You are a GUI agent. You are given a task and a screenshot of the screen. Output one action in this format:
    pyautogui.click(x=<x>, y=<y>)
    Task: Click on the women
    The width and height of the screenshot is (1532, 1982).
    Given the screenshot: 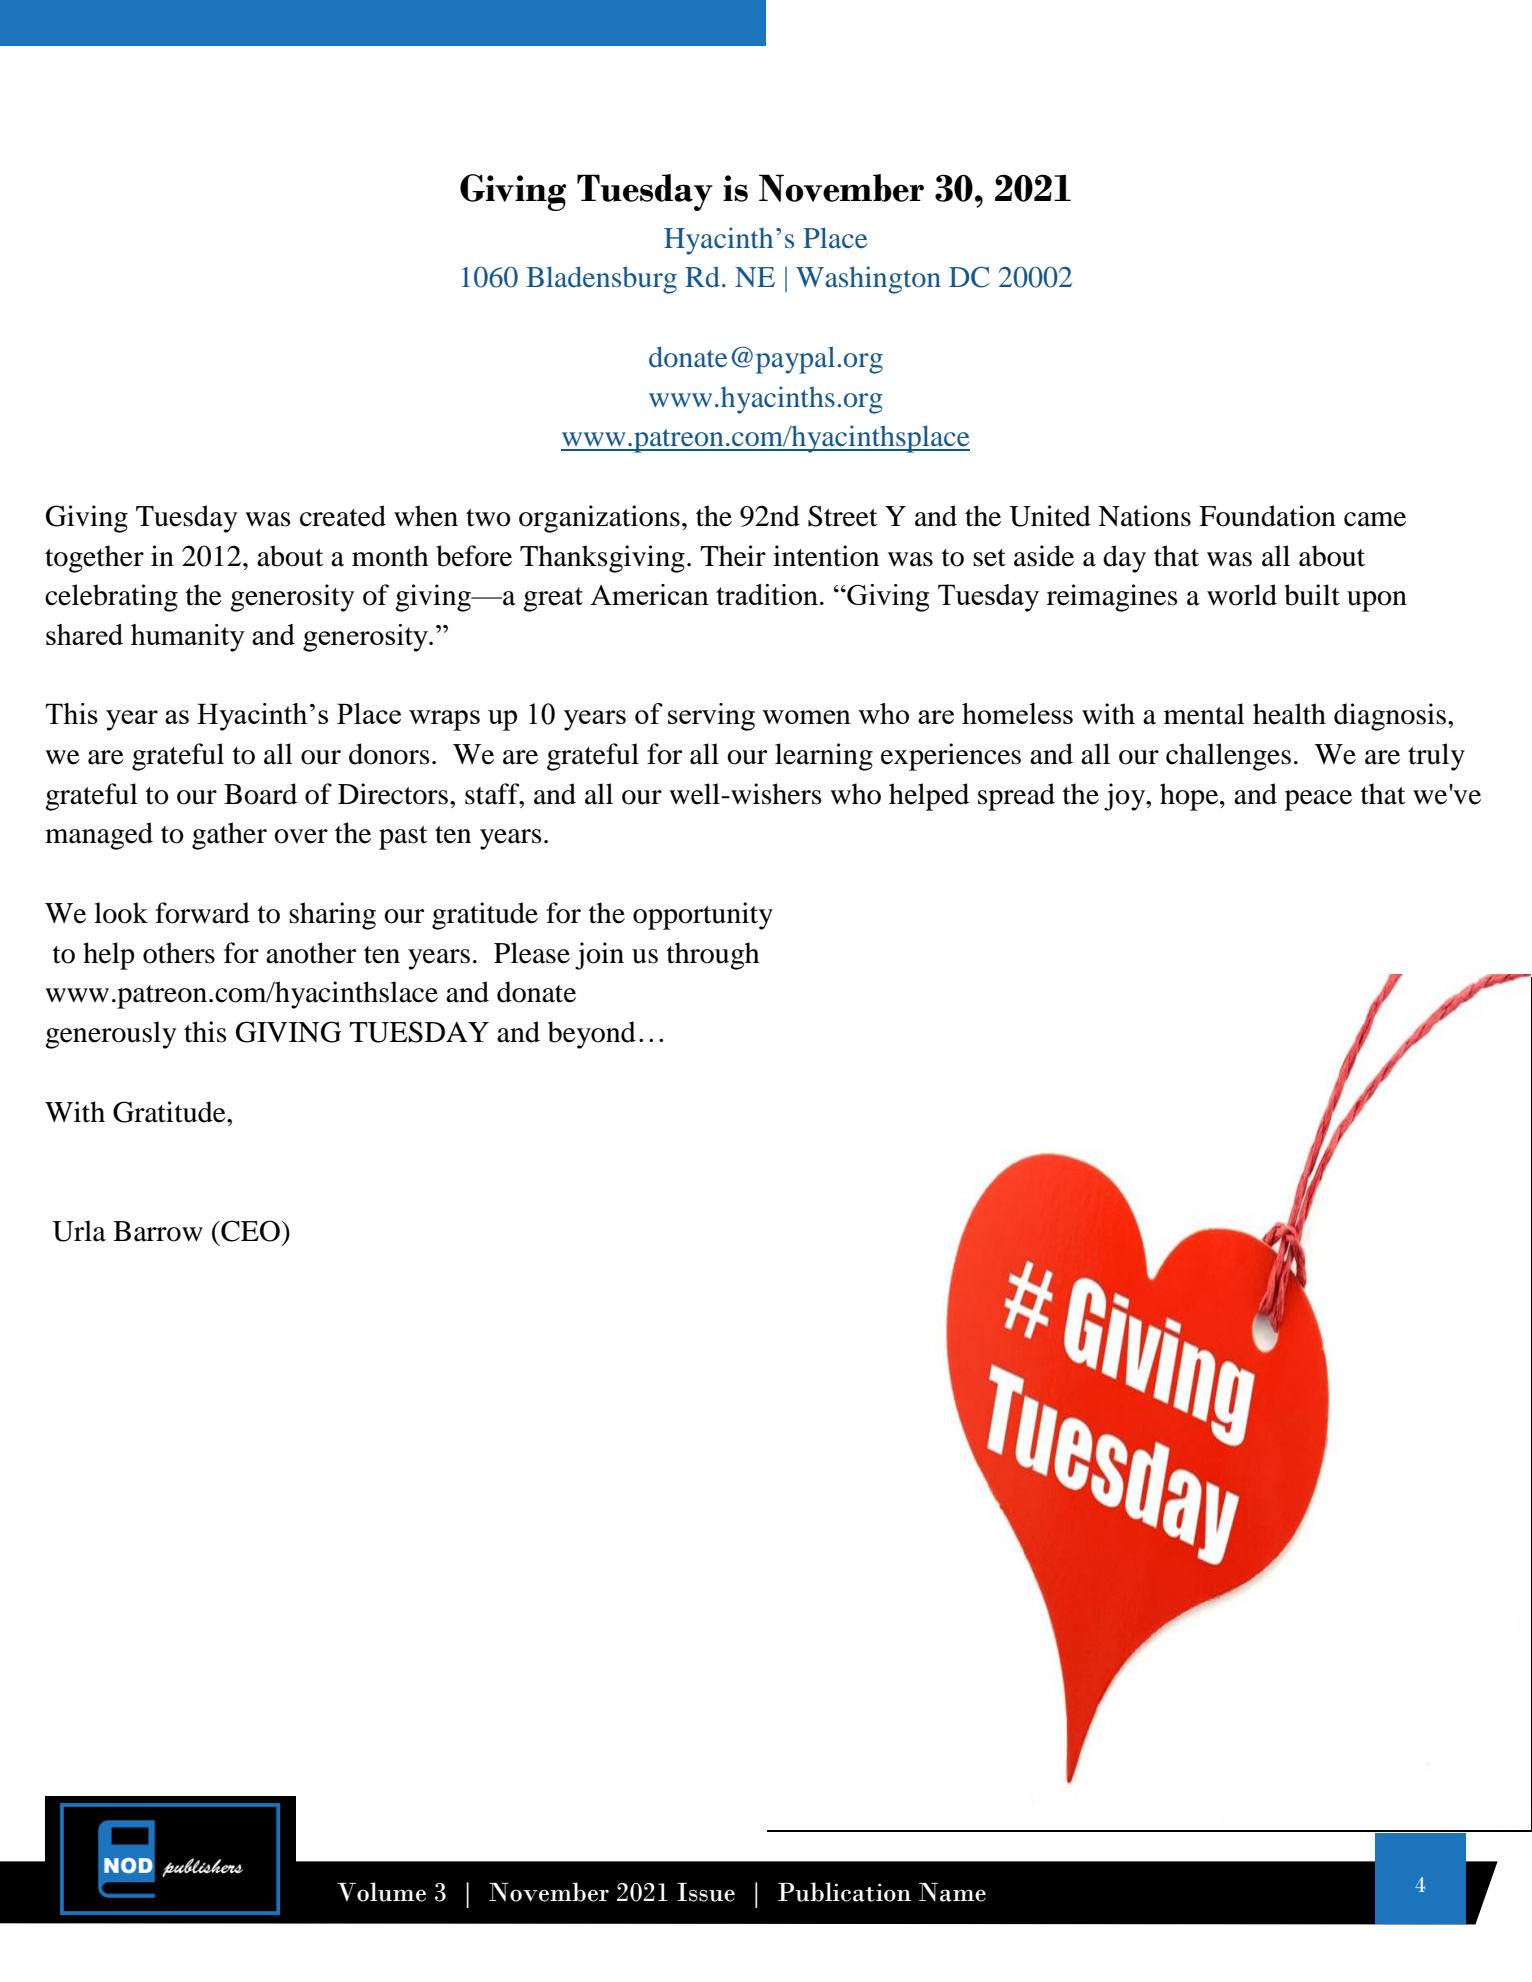 What is the action you would take?
    pyautogui.click(x=806, y=717)
